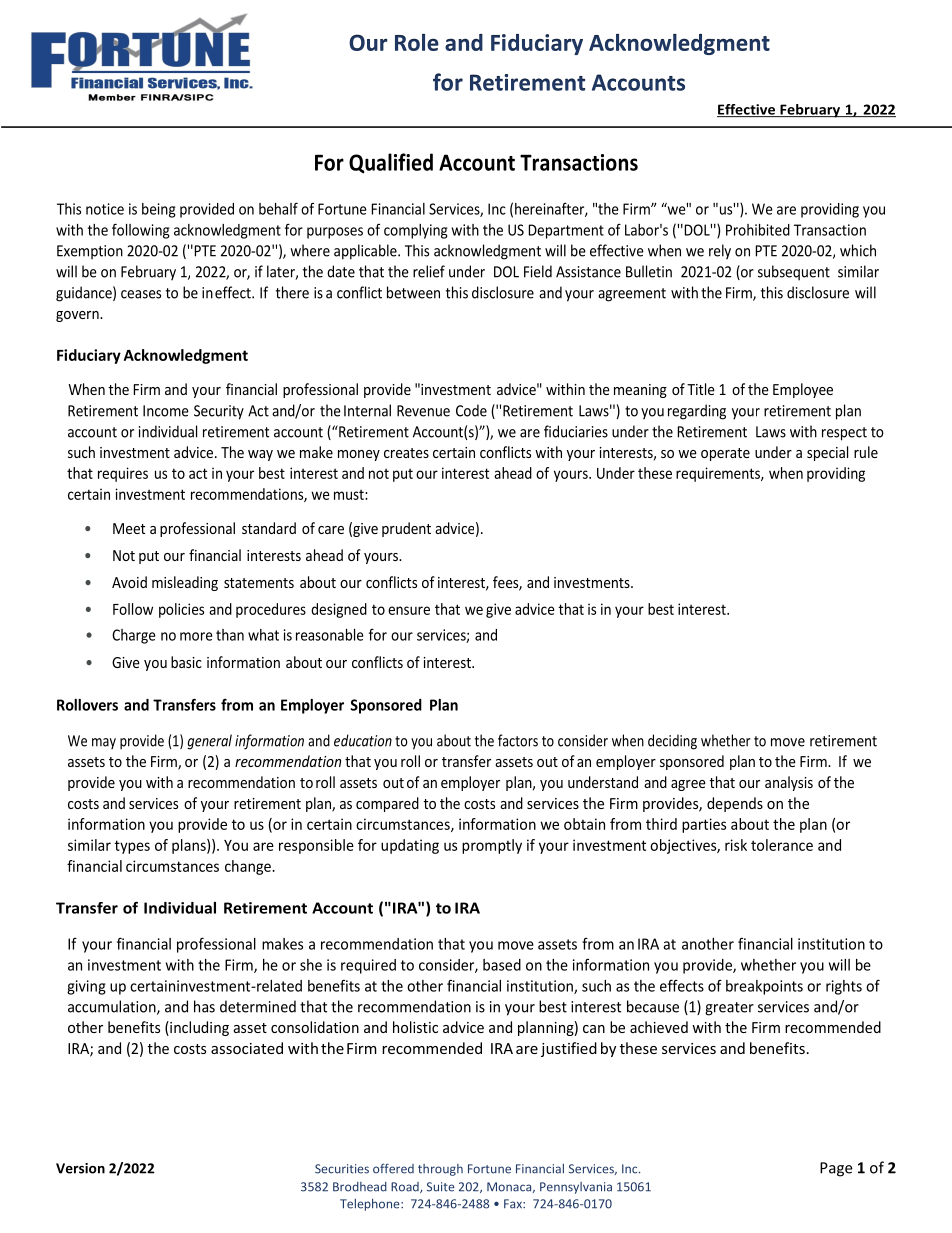 This page has width=952, height=1233. What do you see at coordinates (672, 742) in the page?
I see `deciding` at bounding box center [672, 742].
